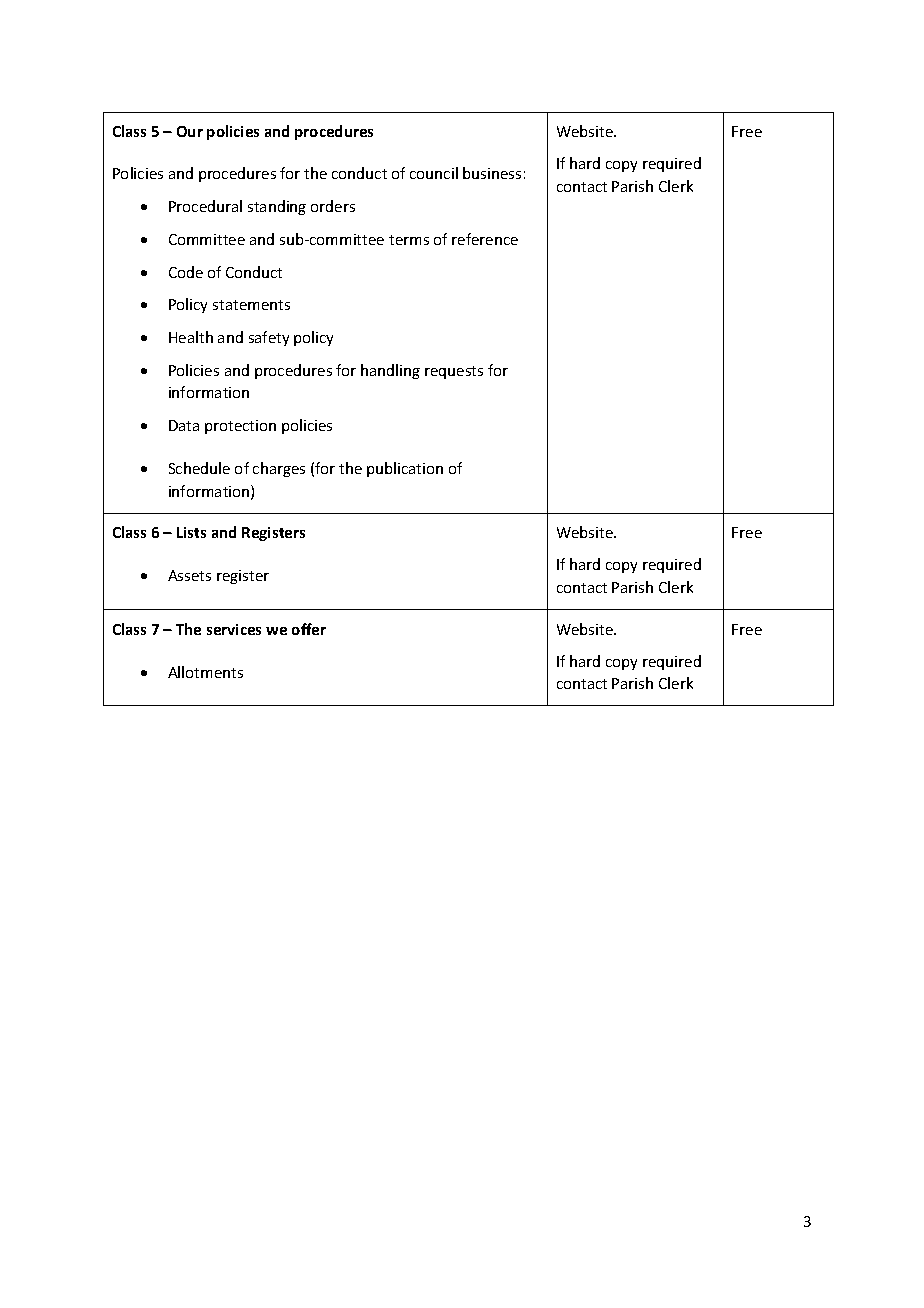  I want to click on Our, so click(190, 131).
